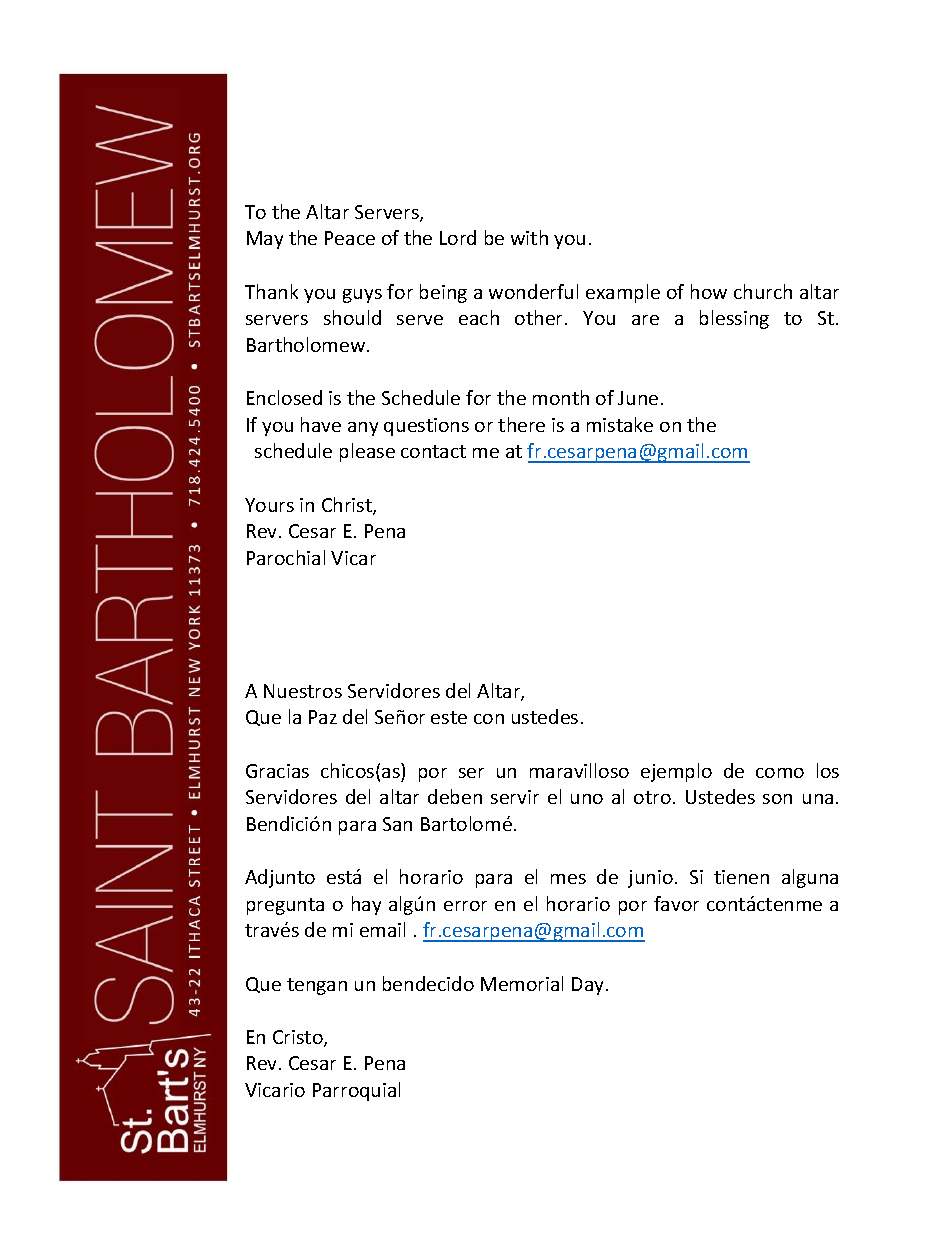  What do you see at coordinates (286, 557) in the screenshot?
I see `Parochial` at bounding box center [286, 557].
